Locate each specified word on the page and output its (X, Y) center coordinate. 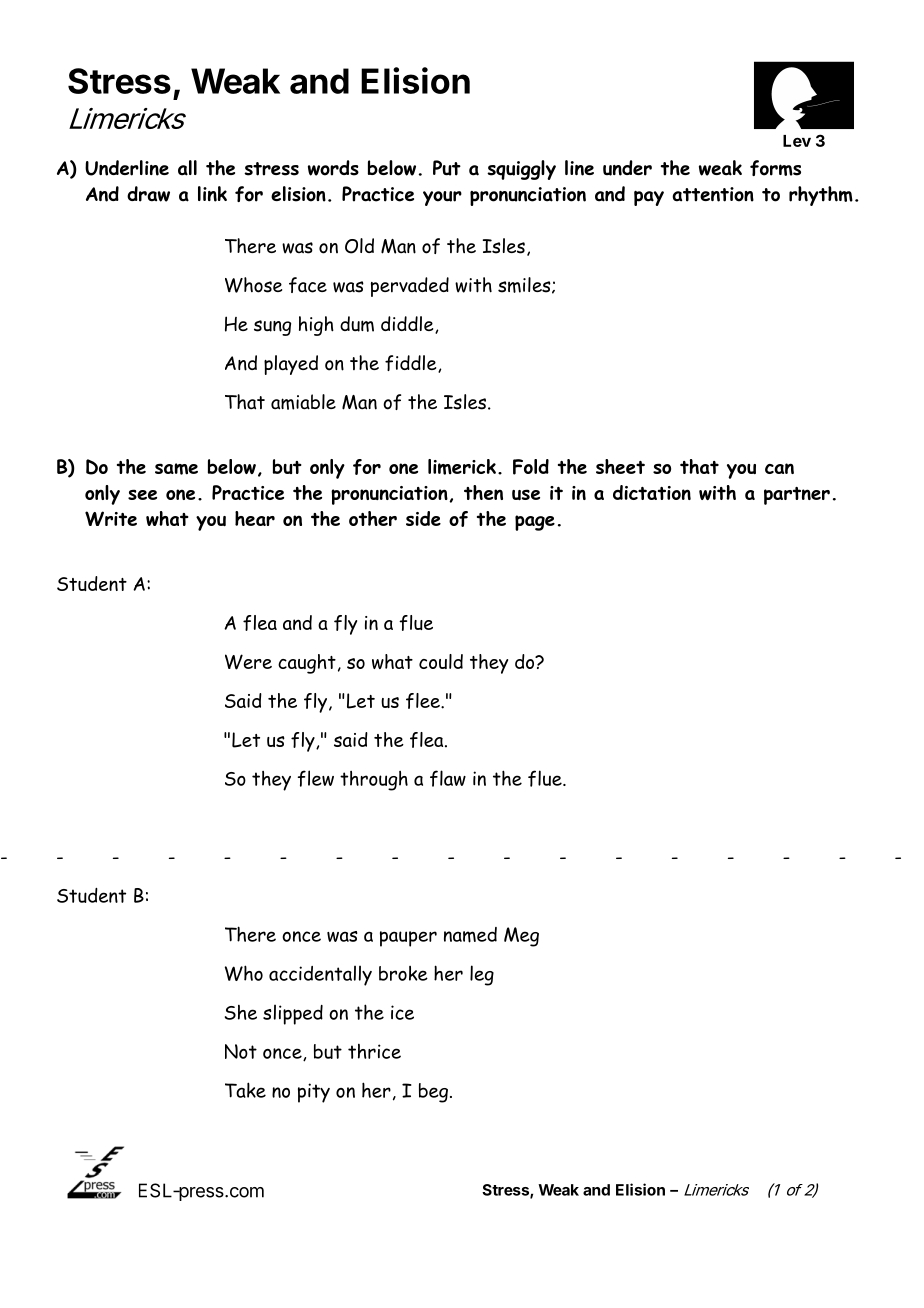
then (483, 492)
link (212, 194)
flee (424, 701)
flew (316, 778)
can (779, 468)
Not (241, 1051)
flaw (448, 778)
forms (775, 168)
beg (433, 1093)
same (176, 469)
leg (482, 975)
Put (447, 168)
